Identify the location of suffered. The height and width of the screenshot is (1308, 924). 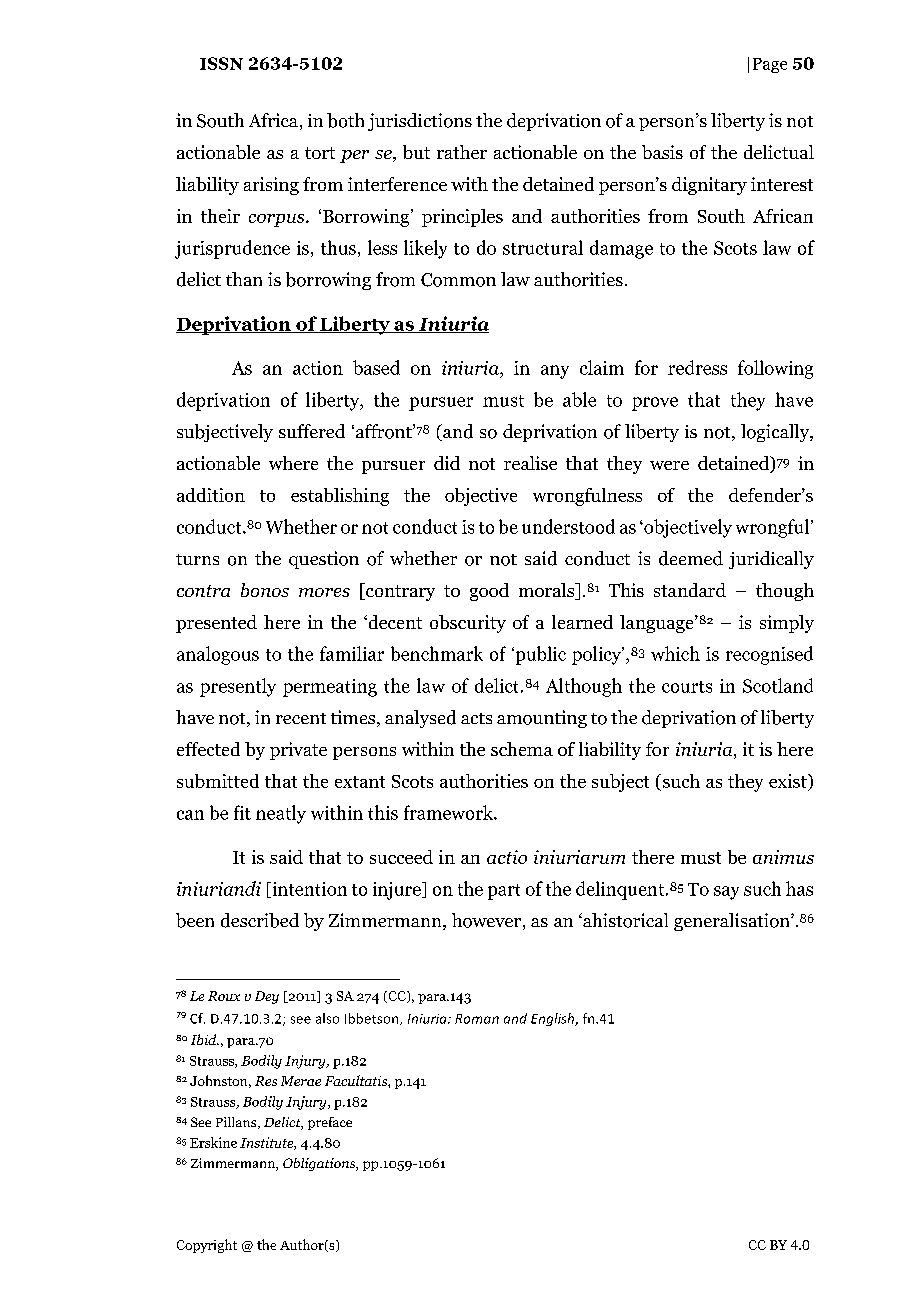
(312, 431).
